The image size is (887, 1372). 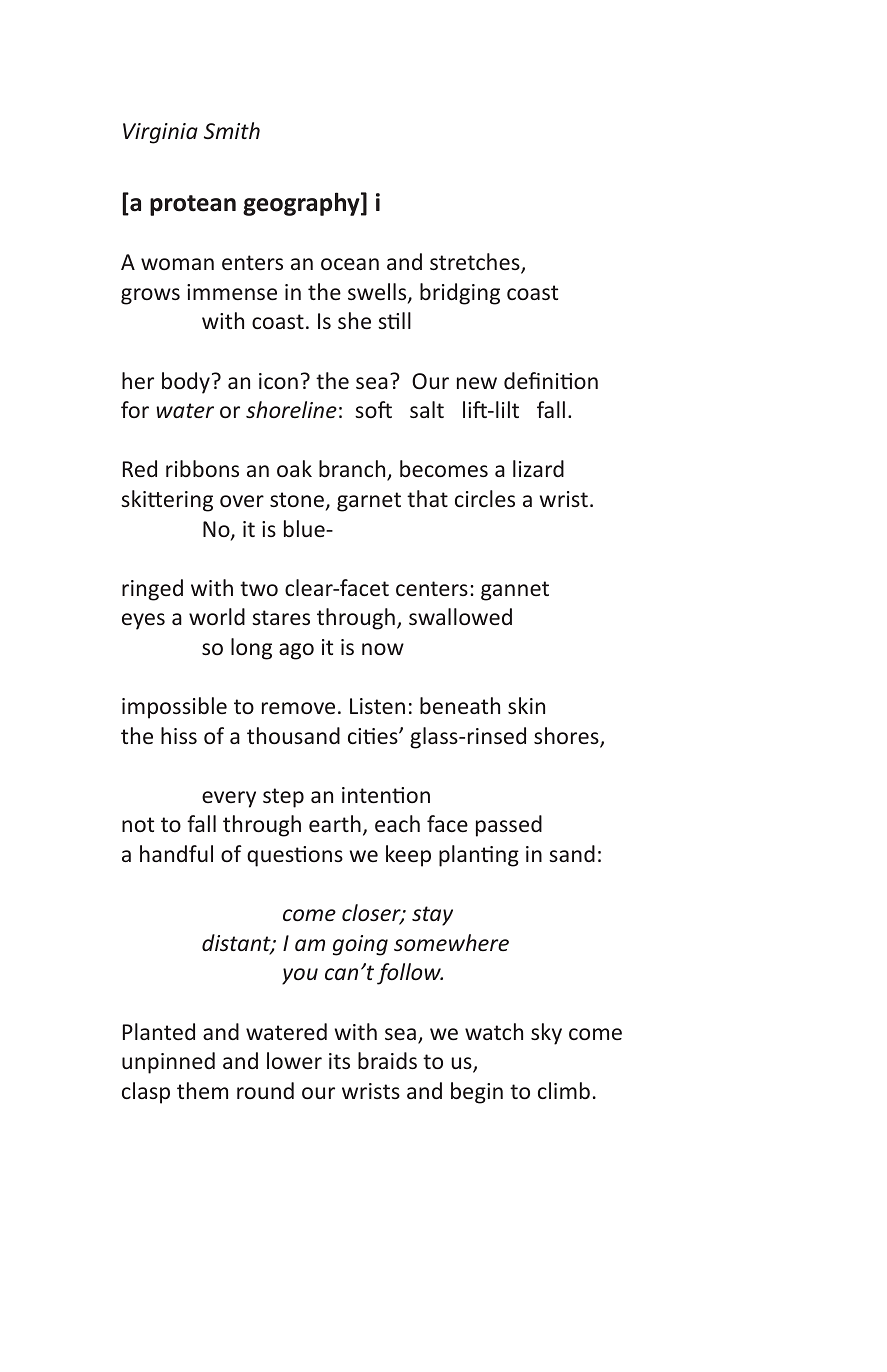 What do you see at coordinates (160, 133) in the page?
I see `Virginia` at bounding box center [160, 133].
